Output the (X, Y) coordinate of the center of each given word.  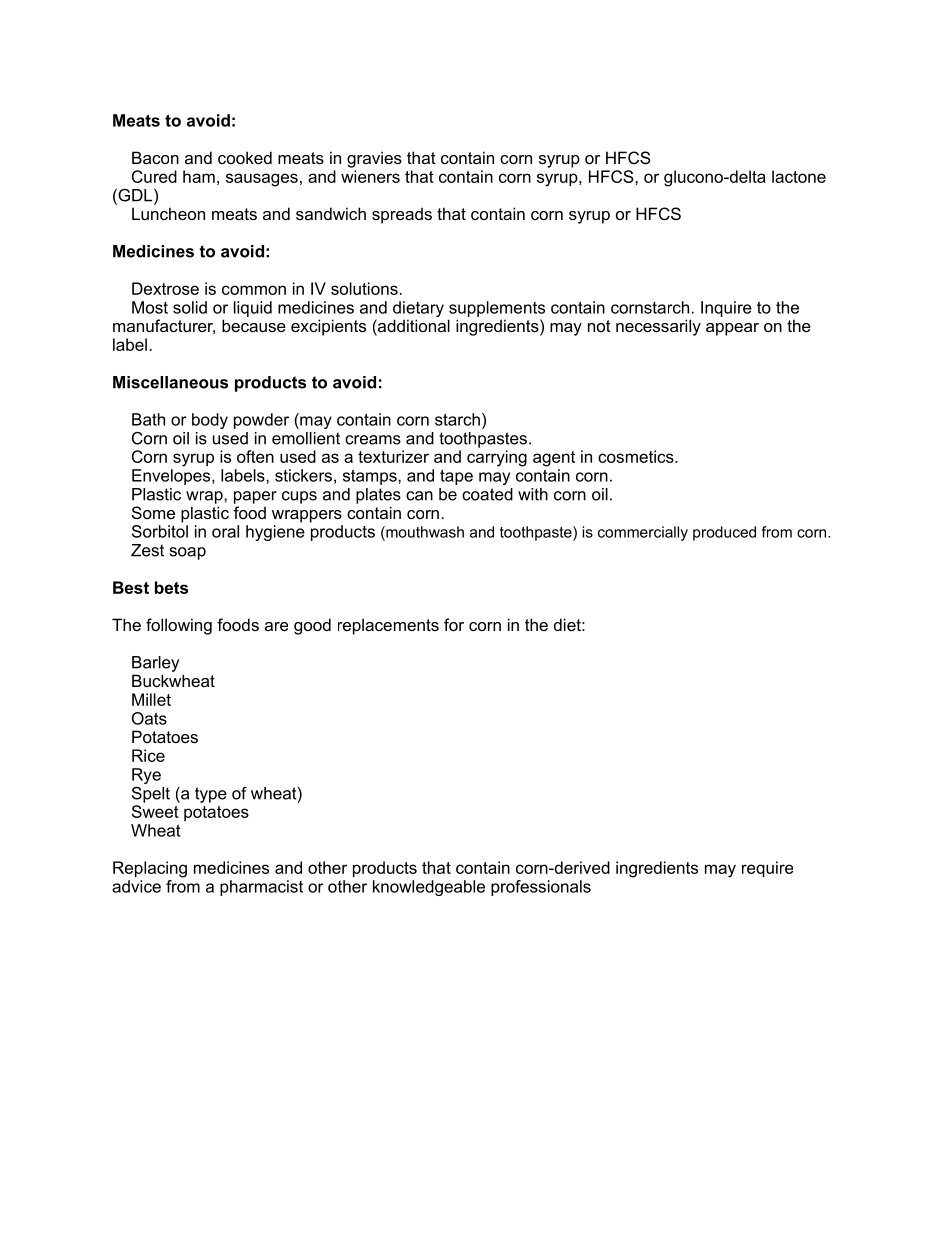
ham (199, 176)
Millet (151, 699)
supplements (497, 309)
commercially (643, 533)
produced (724, 533)
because (254, 325)
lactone (799, 176)
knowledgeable (429, 888)
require (767, 869)
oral (225, 531)
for (454, 624)
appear (732, 329)
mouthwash (424, 532)
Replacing (150, 869)
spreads (402, 215)
